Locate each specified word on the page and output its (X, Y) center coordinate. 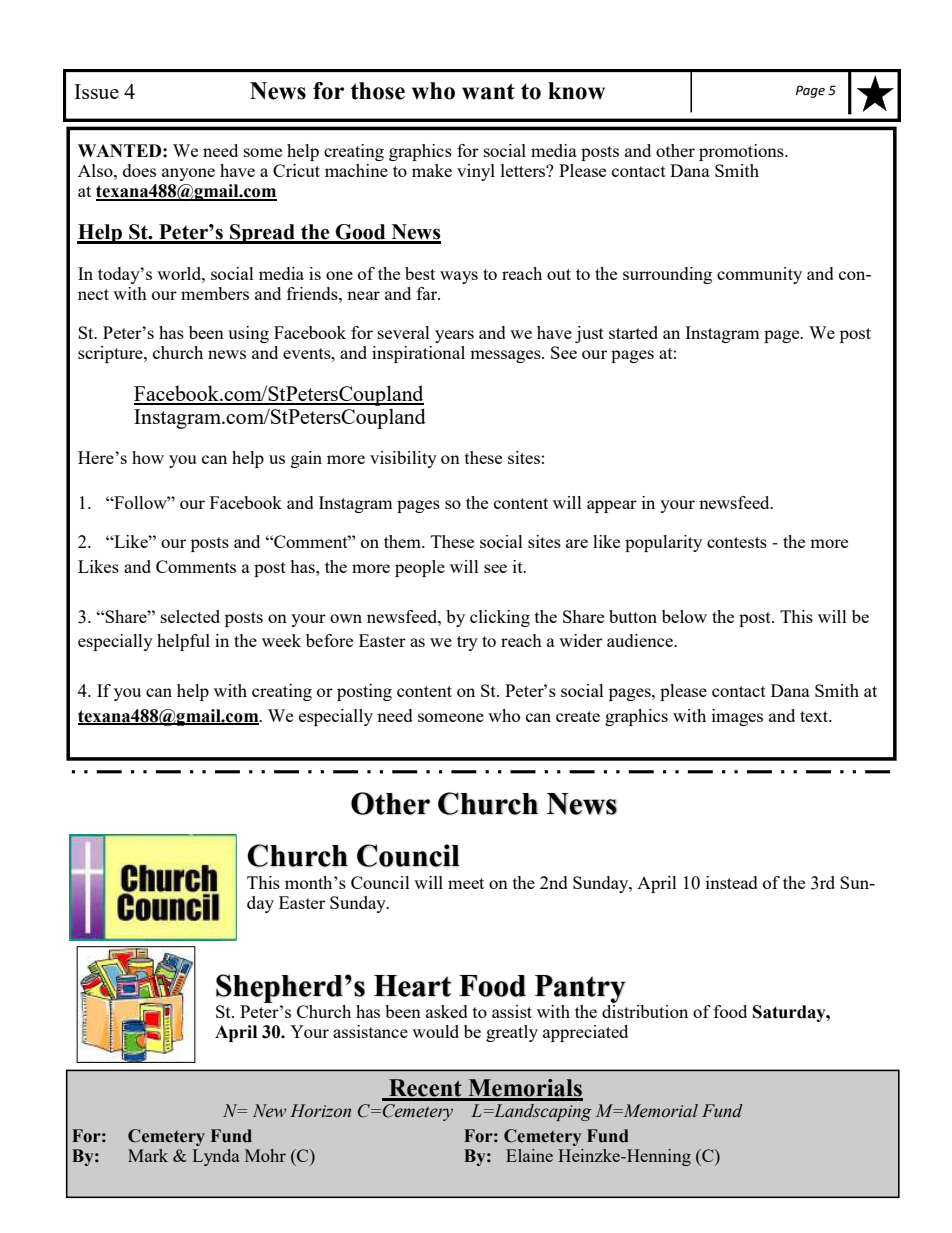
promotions (742, 152)
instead (732, 882)
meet (466, 883)
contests (737, 542)
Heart (412, 986)
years (454, 336)
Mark (148, 1155)
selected (190, 616)
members (215, 293)
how (148, 457)
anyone (188, 174)
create (578, 716)
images (737, 717)
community (759, 275)
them (403, 541)
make (432, 170)
